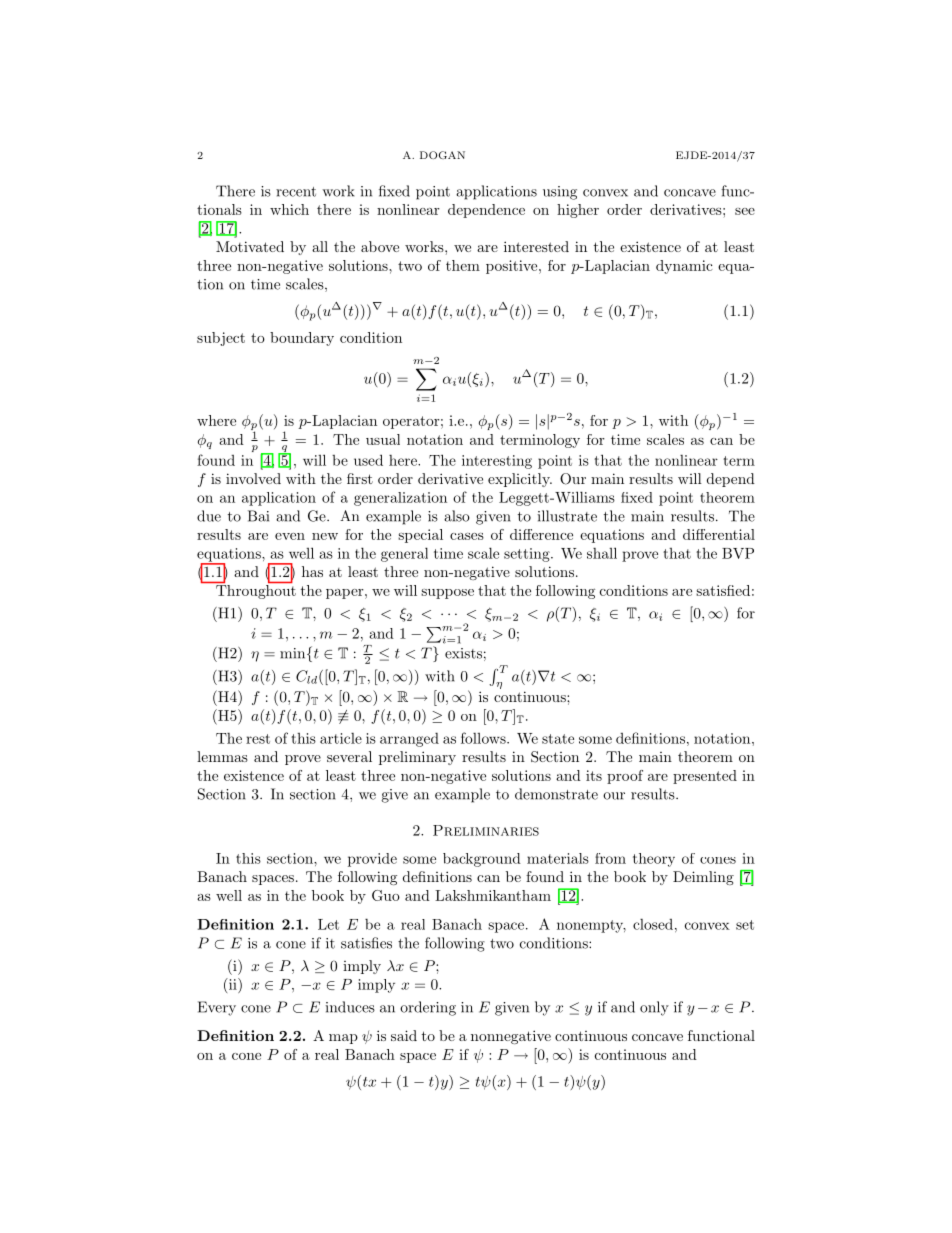 This screenshot has height=1233, width=952. I want to click on which, so click(289, 209).
